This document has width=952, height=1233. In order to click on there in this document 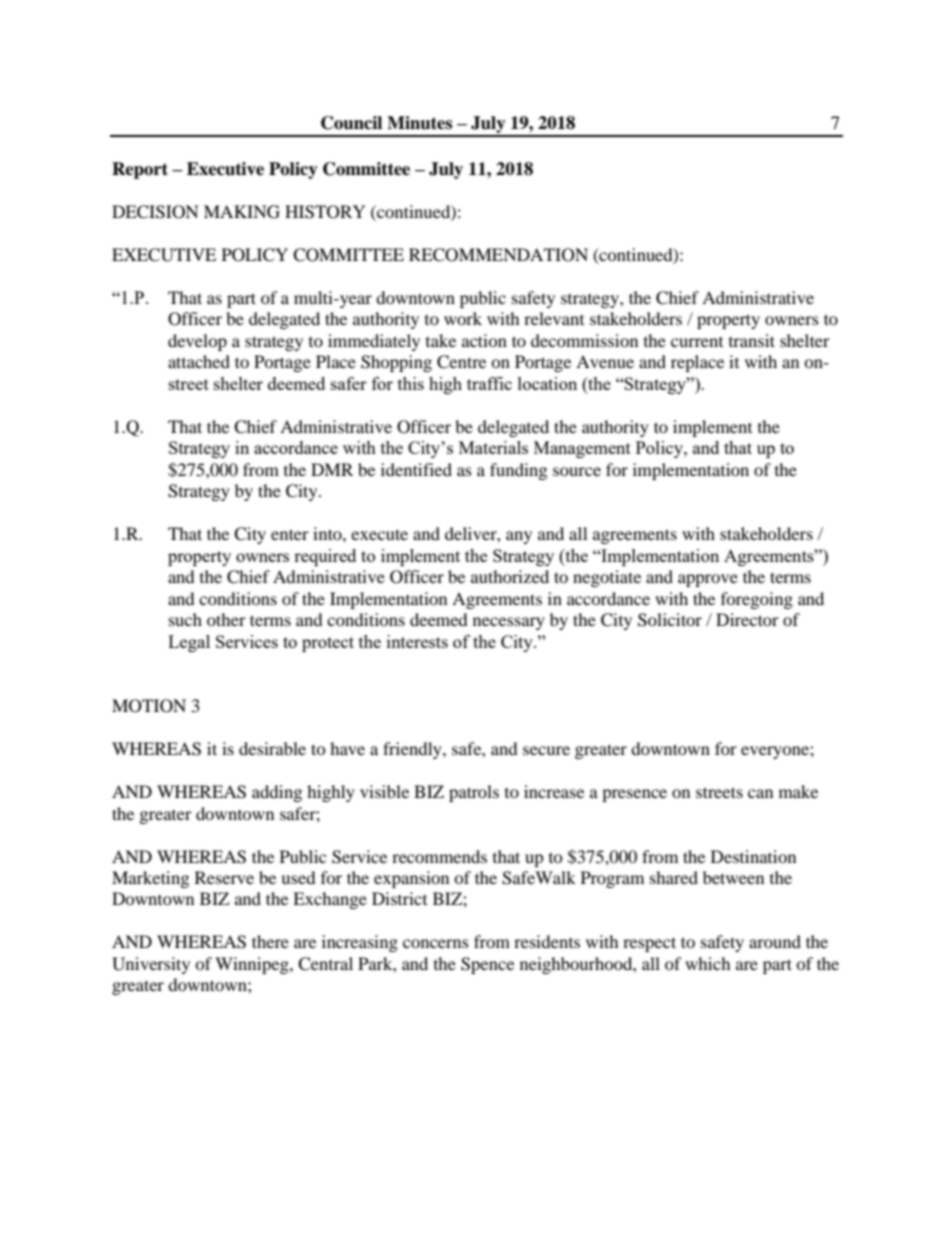, I will do `click(270, 941)`.
